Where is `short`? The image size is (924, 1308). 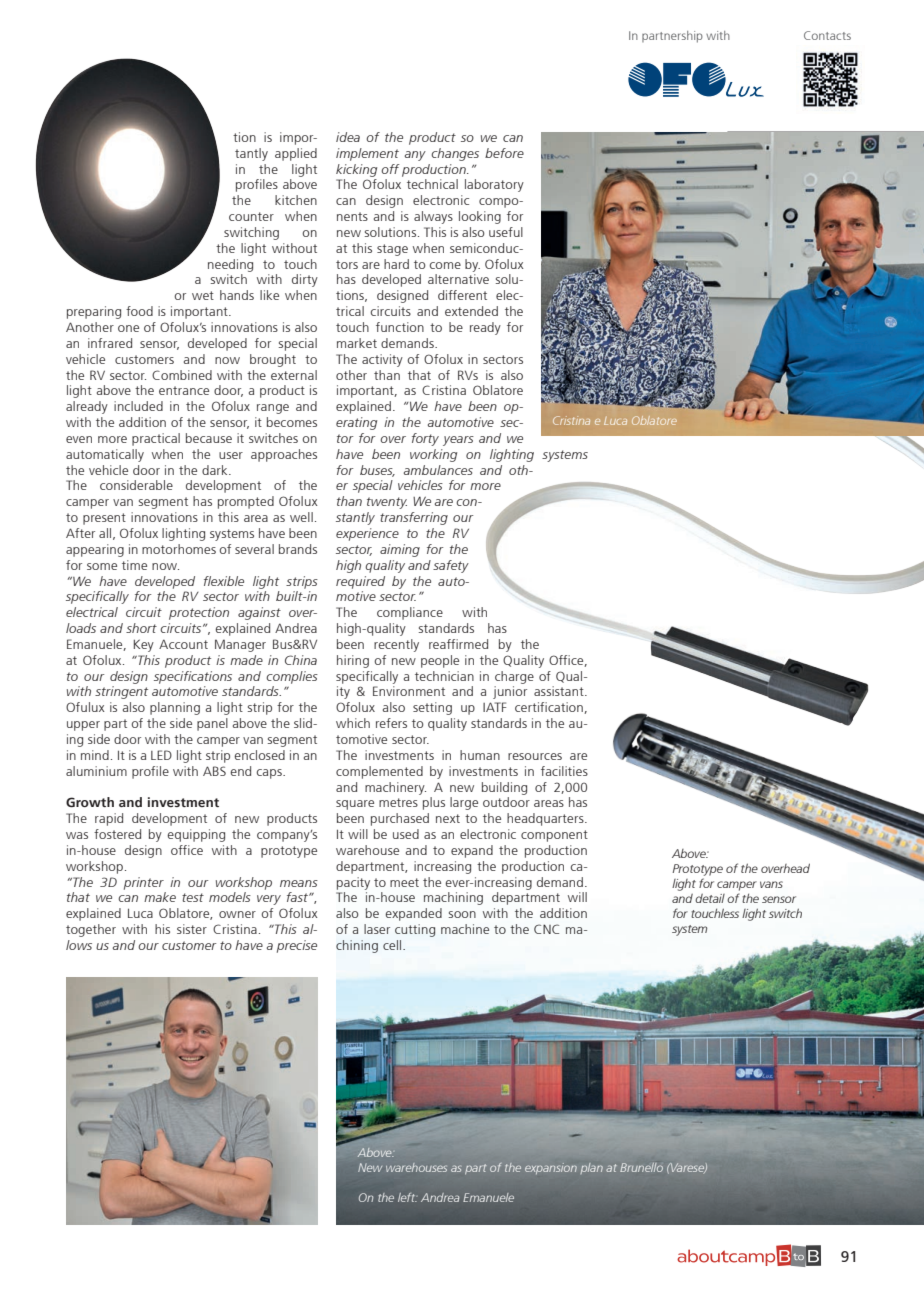
short is located at coordinates (141, 628).
